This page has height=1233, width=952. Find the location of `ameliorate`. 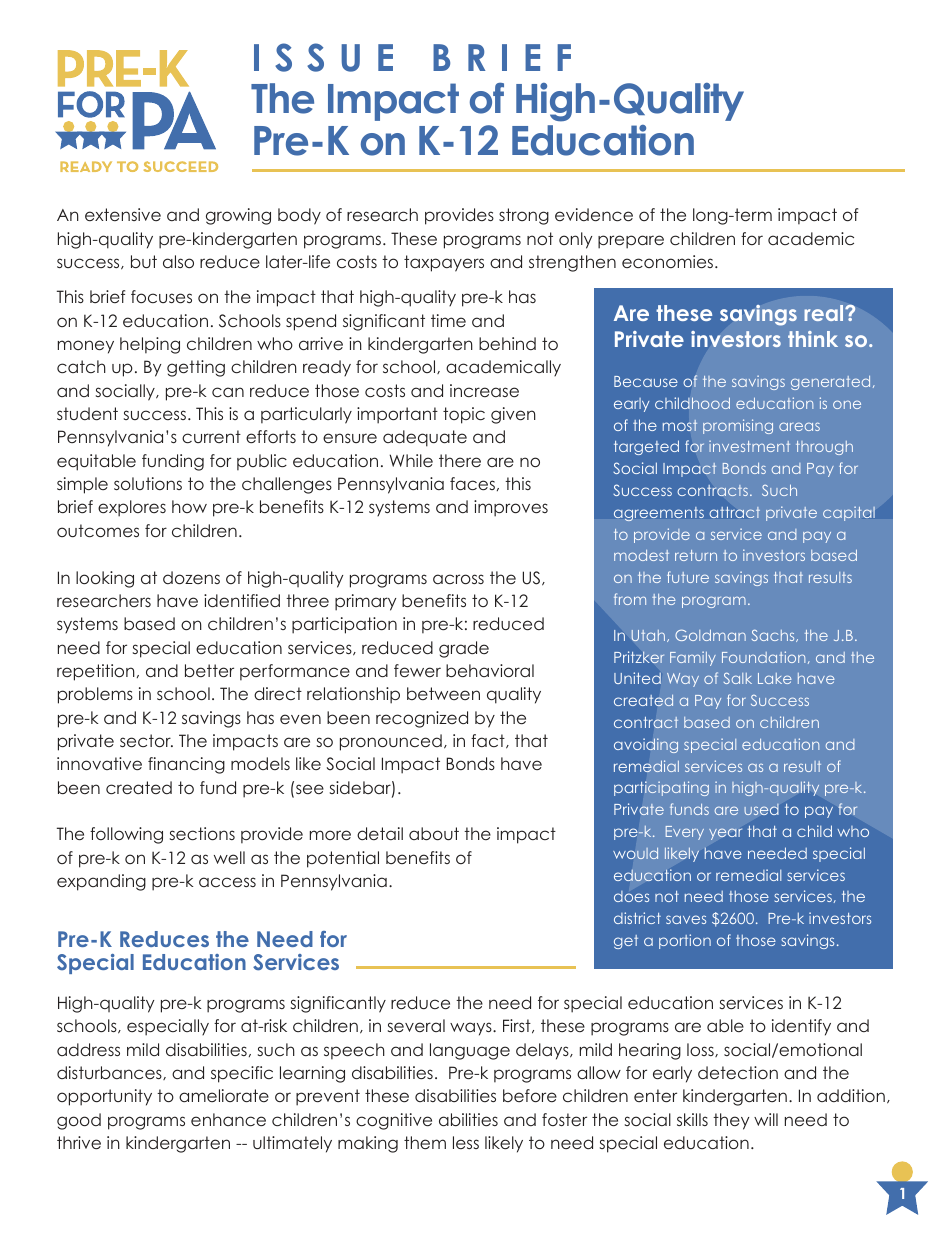

ameliorate is located at coordinates (224, 1095).
